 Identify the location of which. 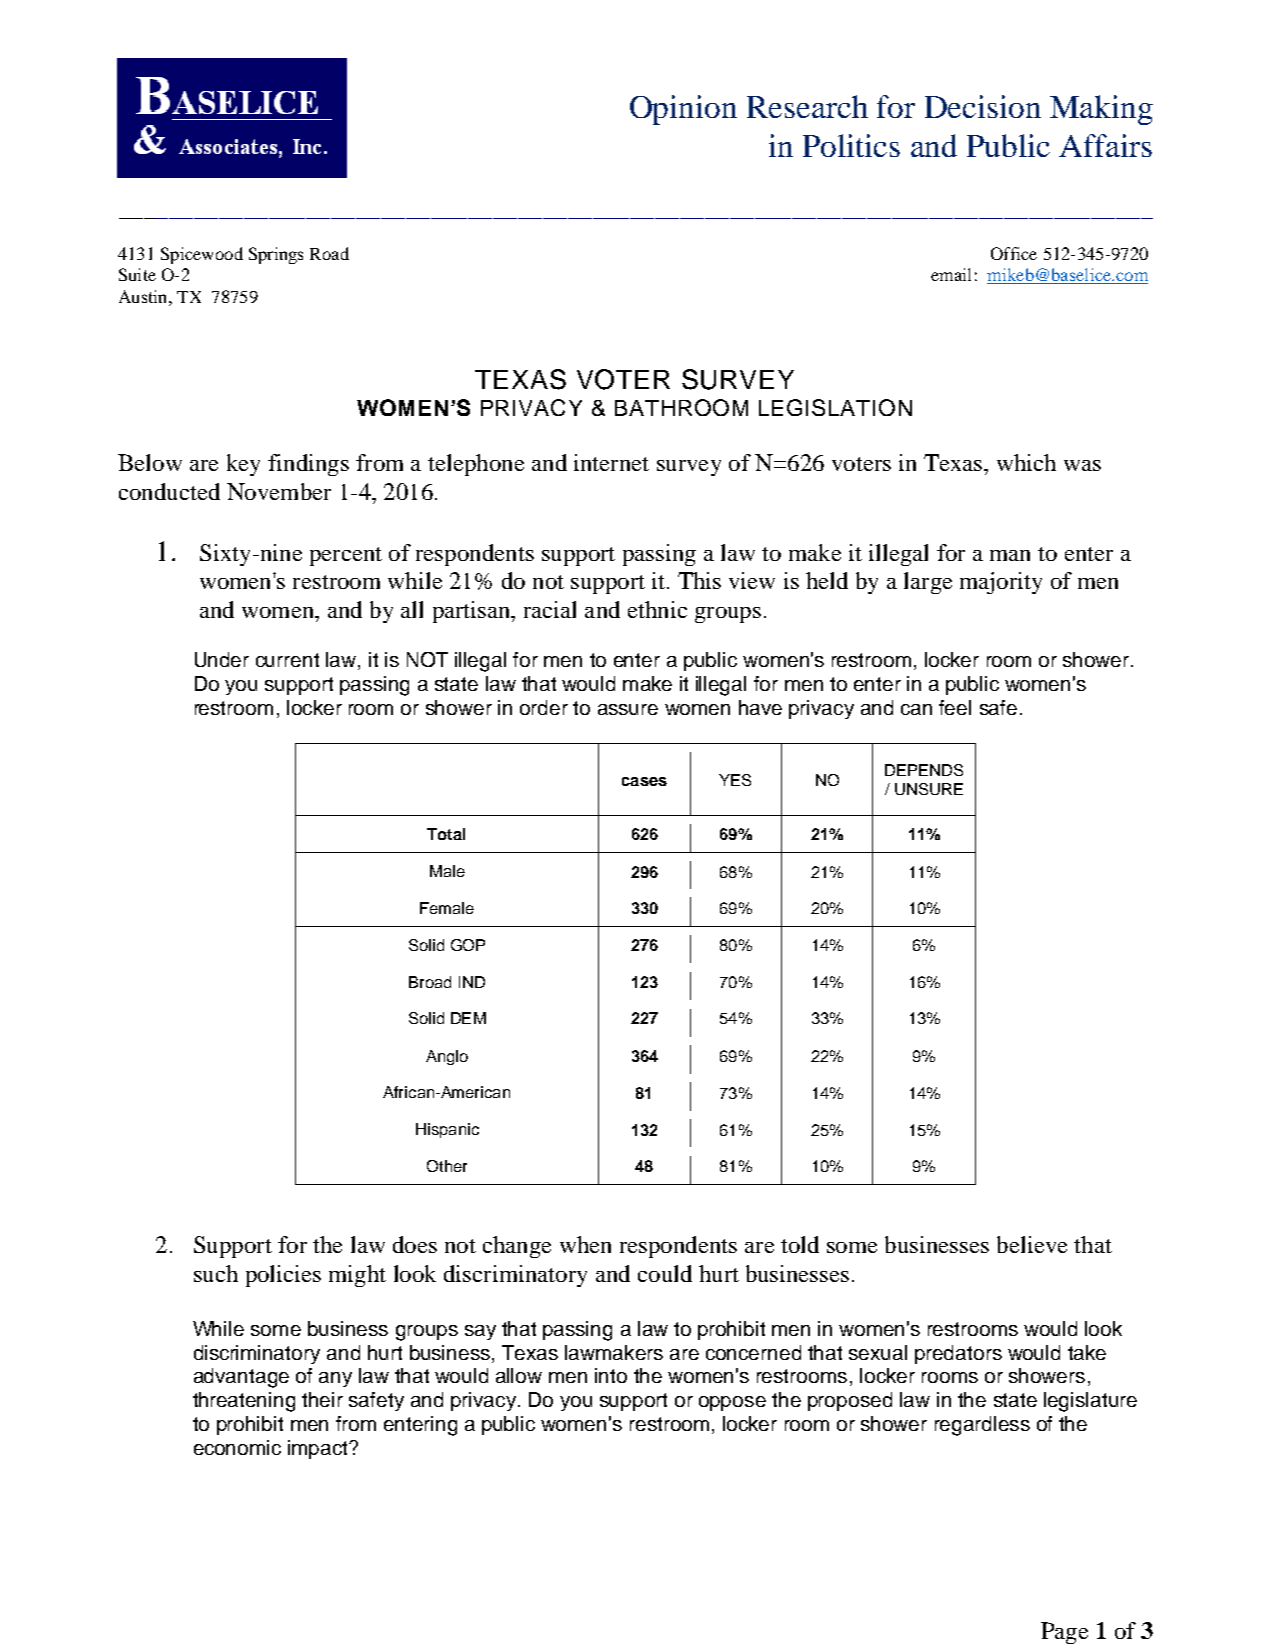
(1026, 462).
